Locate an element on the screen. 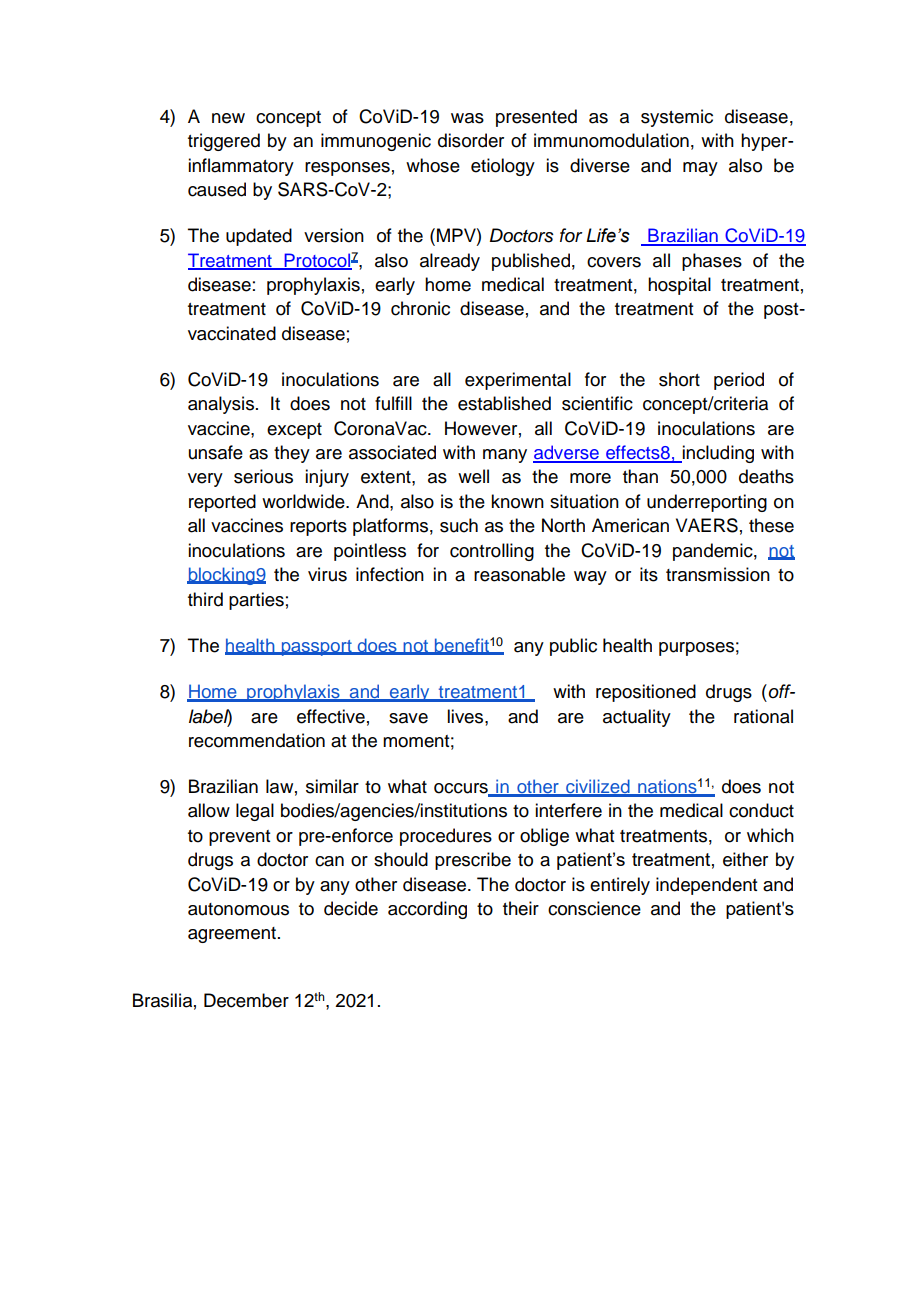 The width and height of the screenshot is (924, 1307). except is located at coordinates (294, 431).
